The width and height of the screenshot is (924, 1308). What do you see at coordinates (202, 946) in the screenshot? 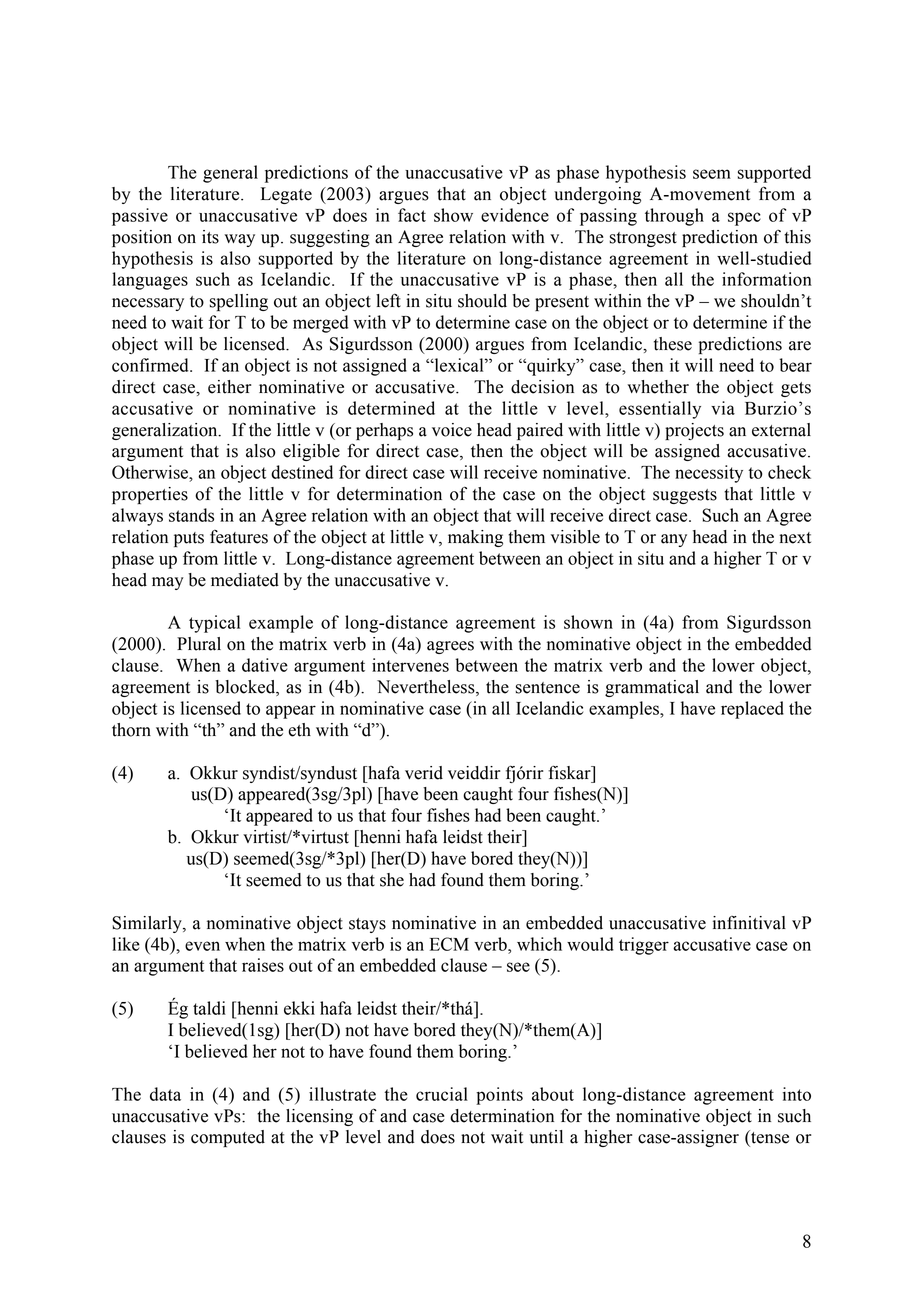
I see `even` at bounding box center [202, 946].
